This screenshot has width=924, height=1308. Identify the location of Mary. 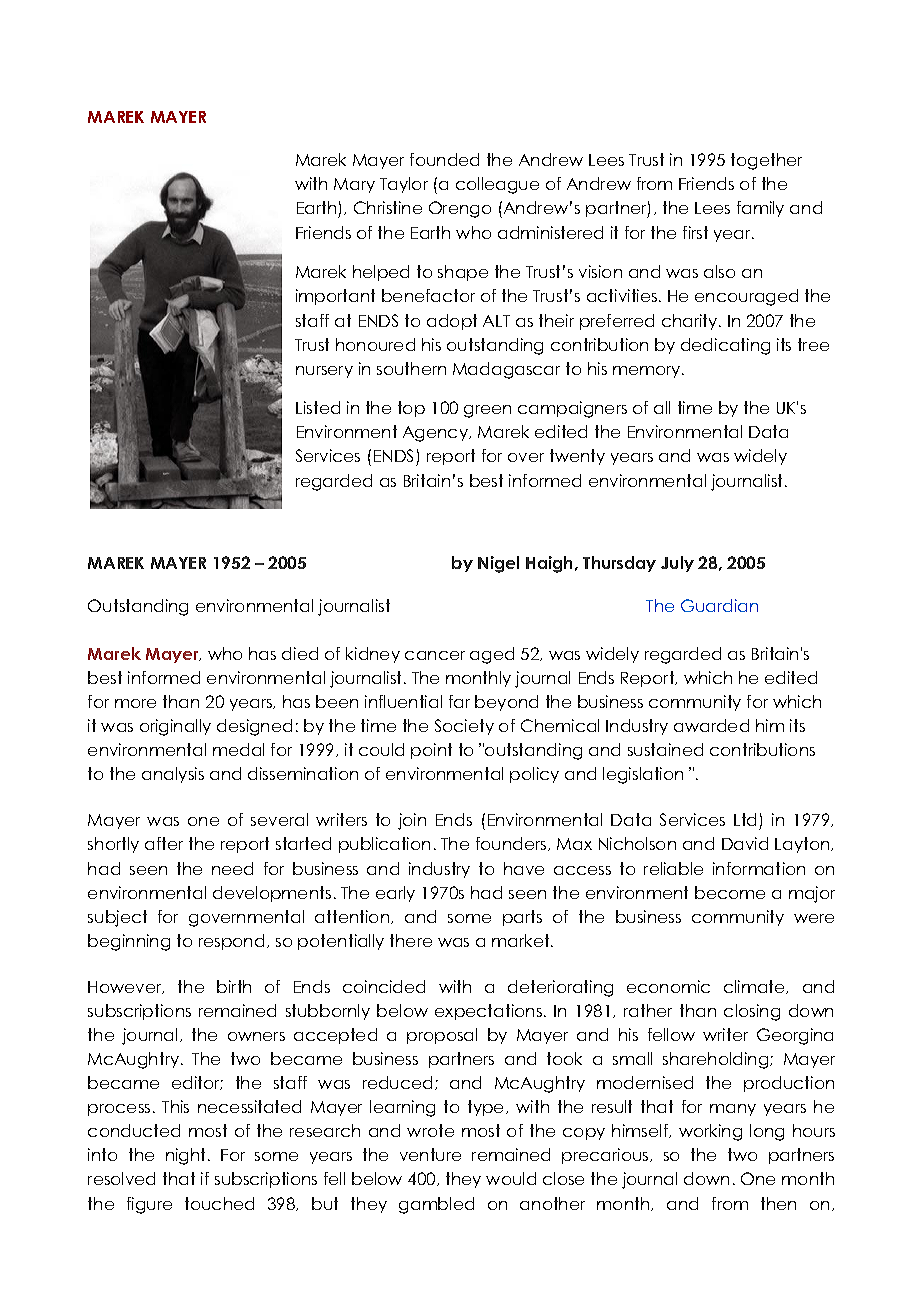
(354, 185).
